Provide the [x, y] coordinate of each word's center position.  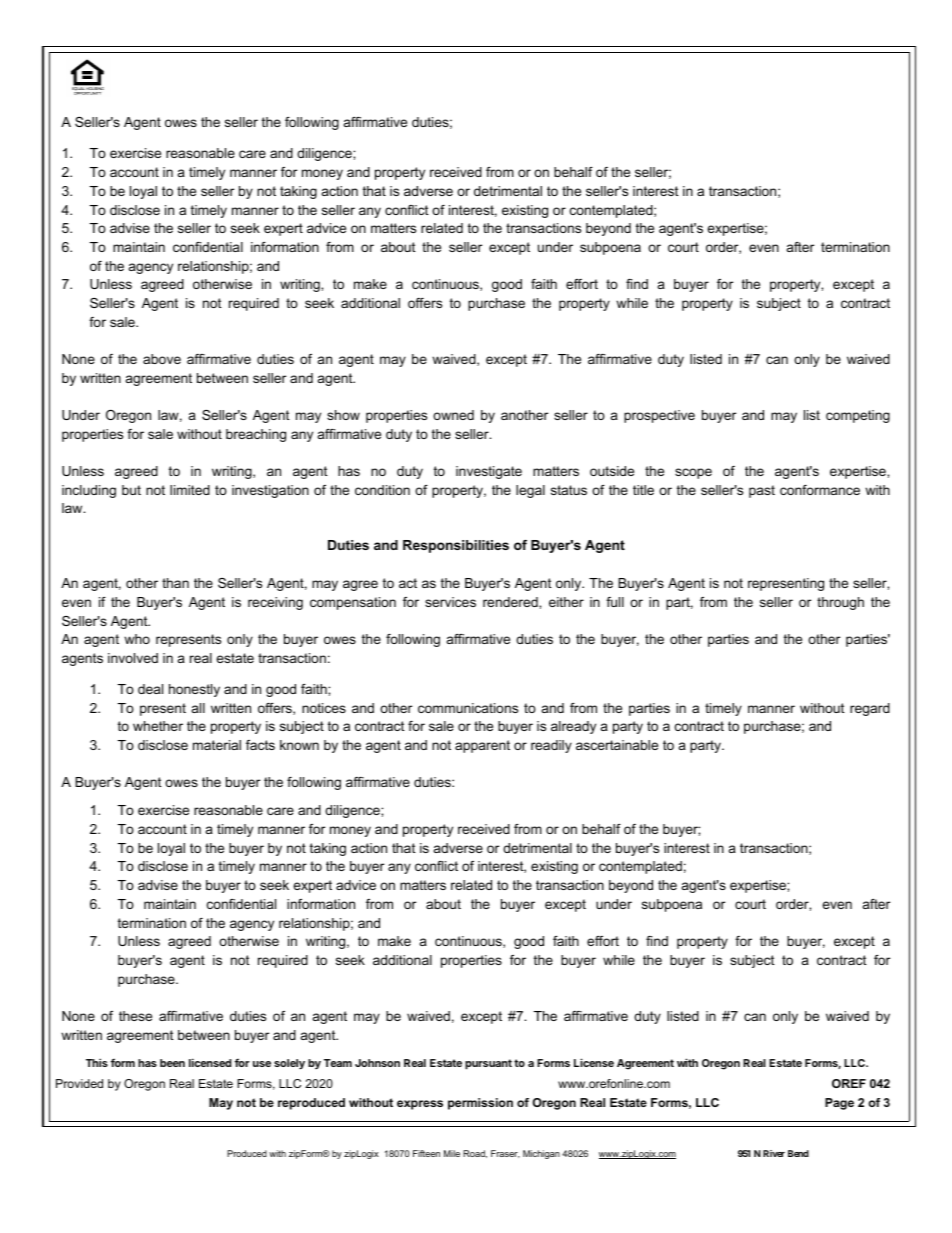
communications [468, 708]
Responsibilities [456, 546]
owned [453, 415]
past [762, 491]
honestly [194, 690]
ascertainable [617, 745]
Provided [79, 1083]
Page [839, 1104]
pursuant [488, 1064]
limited [190, 490]
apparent [482, 746]
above [162, 359]
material [217, 745]
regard [870, 709]
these [135, 1016]
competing [858, 416]
